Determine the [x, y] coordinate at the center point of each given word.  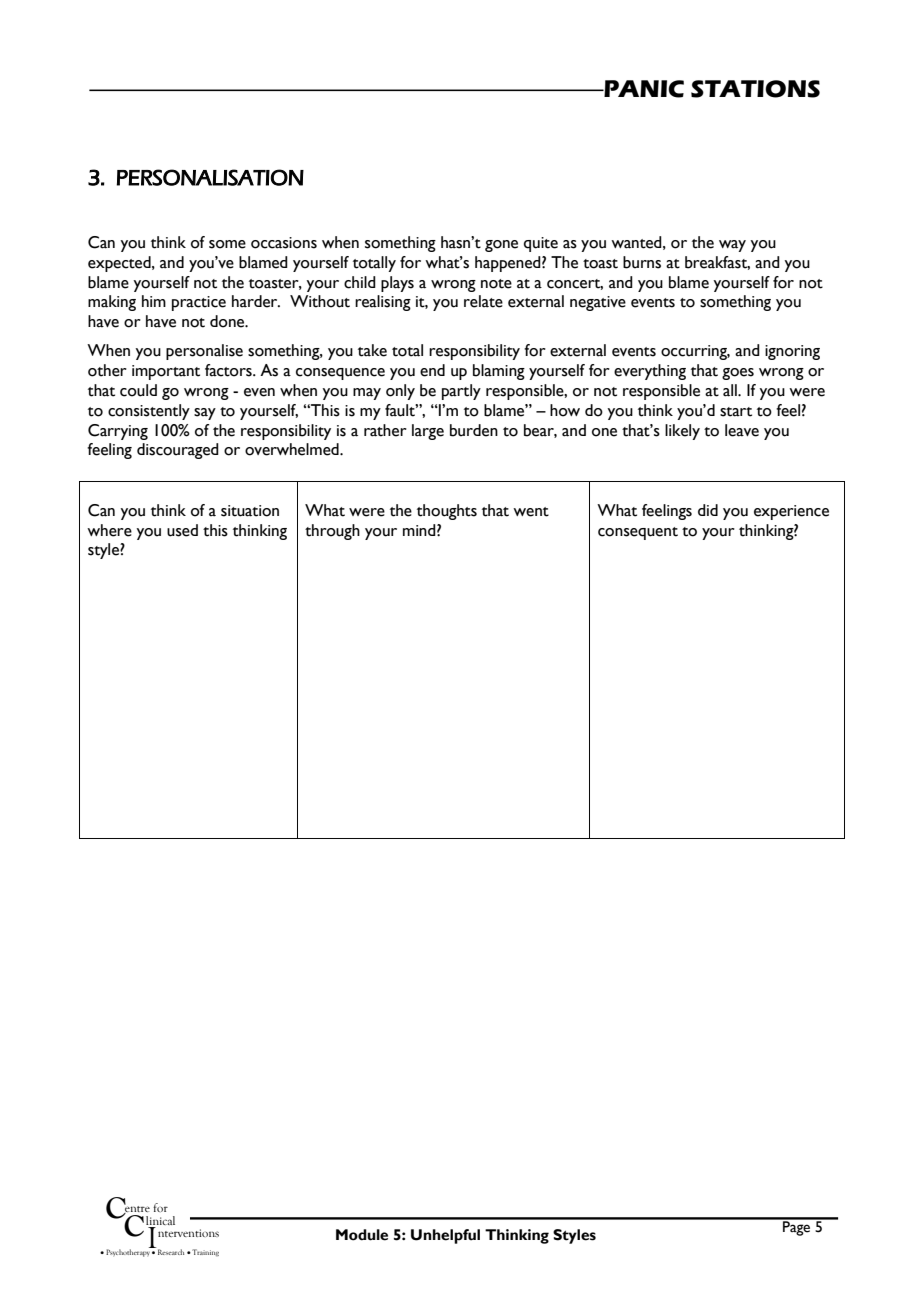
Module [362, 1235]
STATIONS [755, 89]
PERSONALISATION [210, 177]
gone [501, 246]
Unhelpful [445, 1236]
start [736, 412]
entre [137, 1208]
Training [204, 1252]
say [205, 414]
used [182, 530]
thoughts [447, 512]
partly [461, 392]
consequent [638, 533]
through [332, 532]
